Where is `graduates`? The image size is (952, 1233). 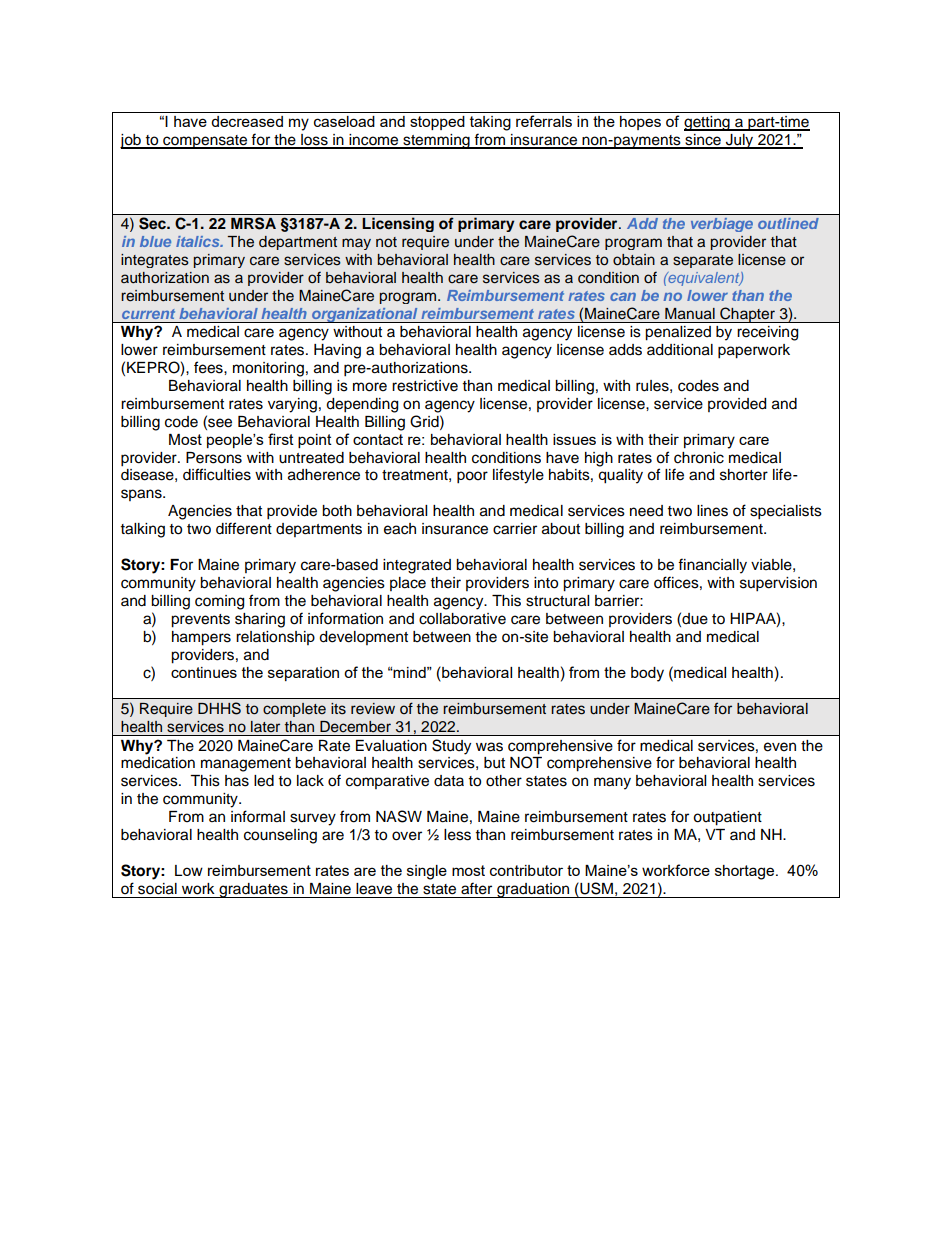 graduates is located at coordinates (253, 890).
